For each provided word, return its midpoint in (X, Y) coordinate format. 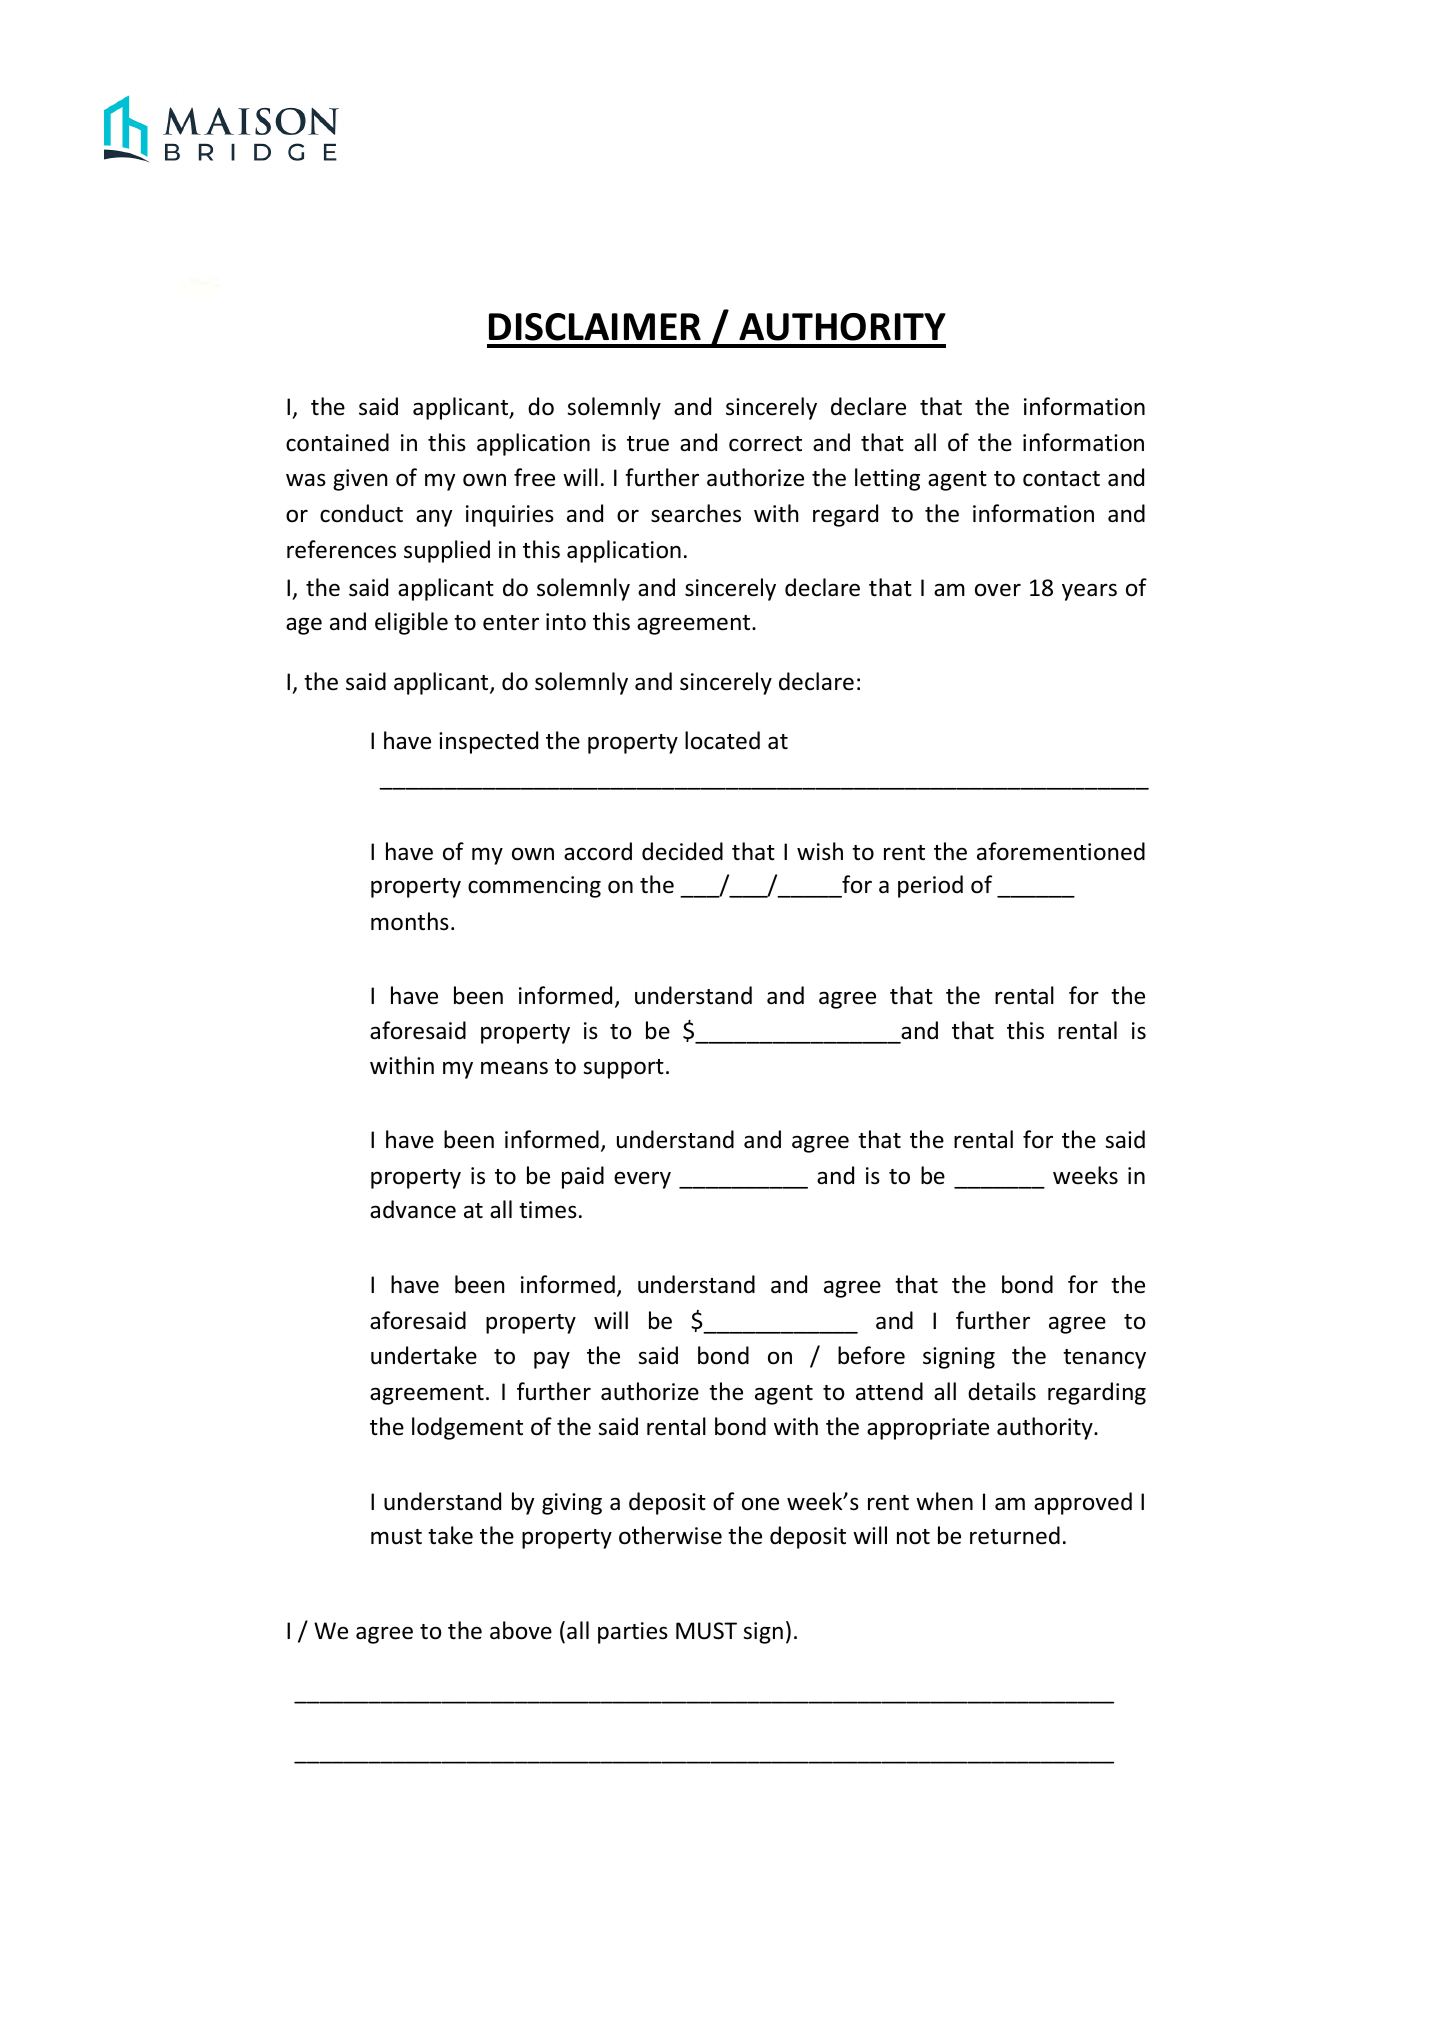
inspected (488, 742)
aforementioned (1061, 851)
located (722, 740)
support (623, 1069)
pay (552, 1360)
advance (413, 1209)
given (360, 480)
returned (1015, 1535)
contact (1061, 479)
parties (633, 1633)
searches (696, 513)
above (521, 1630)
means (514, 1068)
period (930, 886)
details (1002, 1391)
